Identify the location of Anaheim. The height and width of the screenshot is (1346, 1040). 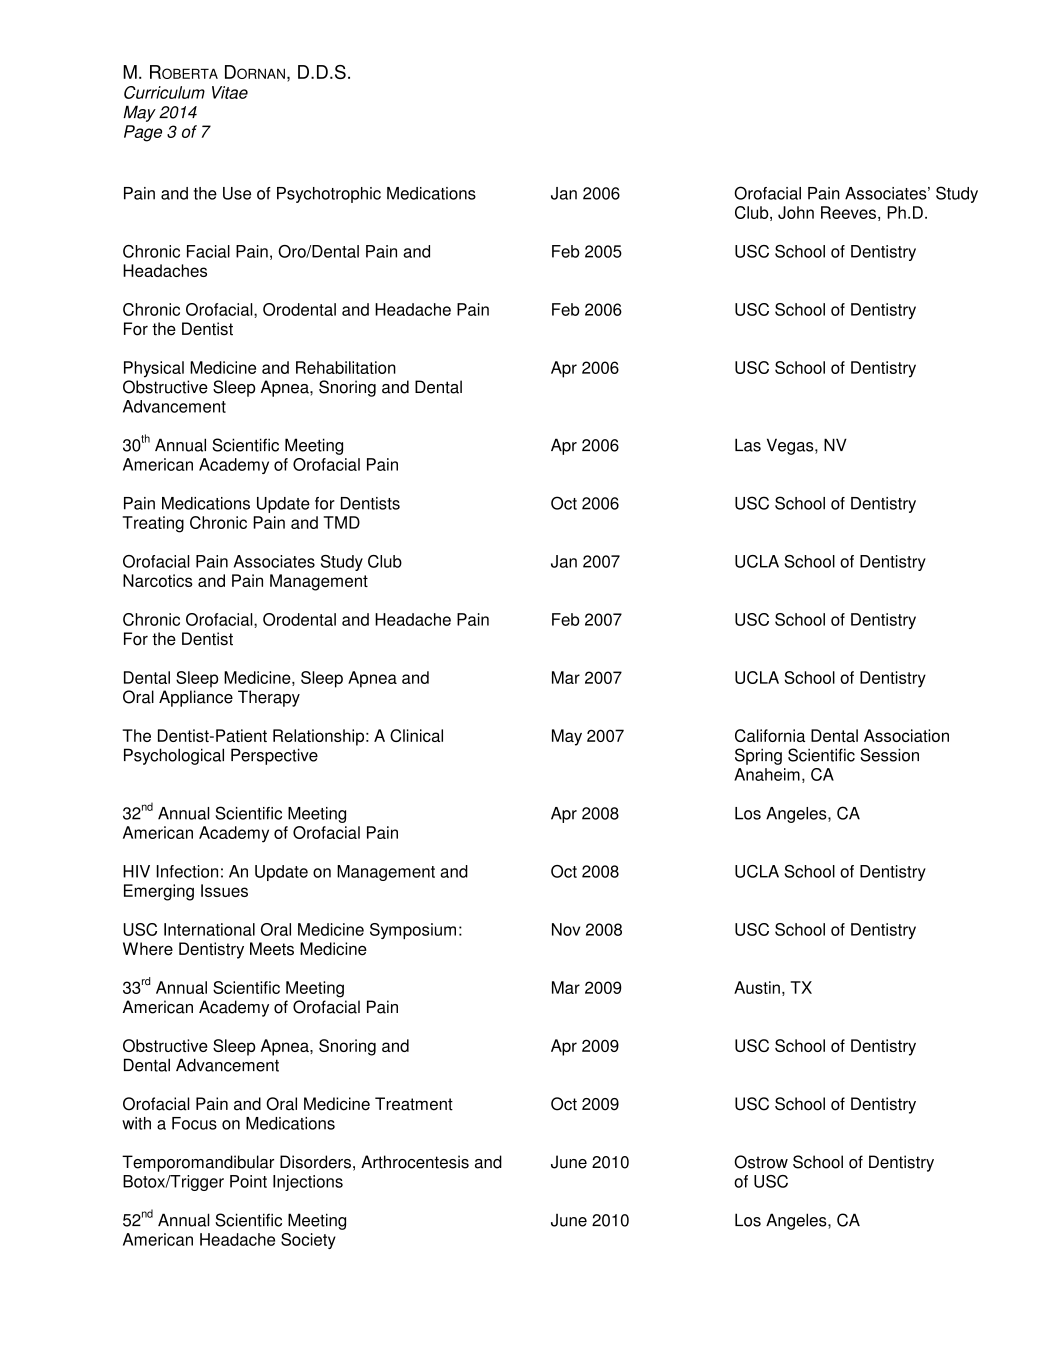
(767, 774).
